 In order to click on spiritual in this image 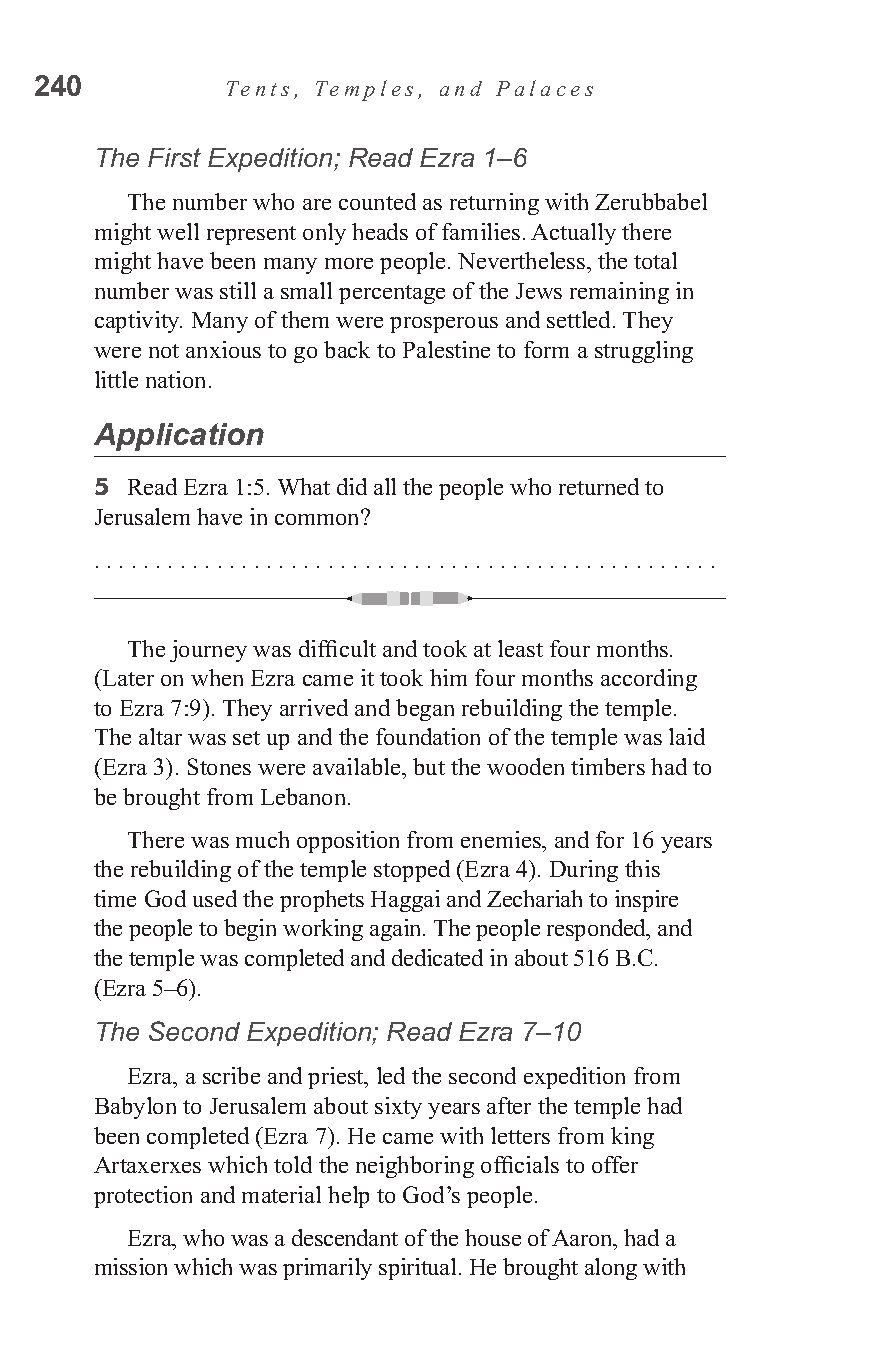, I will do `click(417, 1269)`.
